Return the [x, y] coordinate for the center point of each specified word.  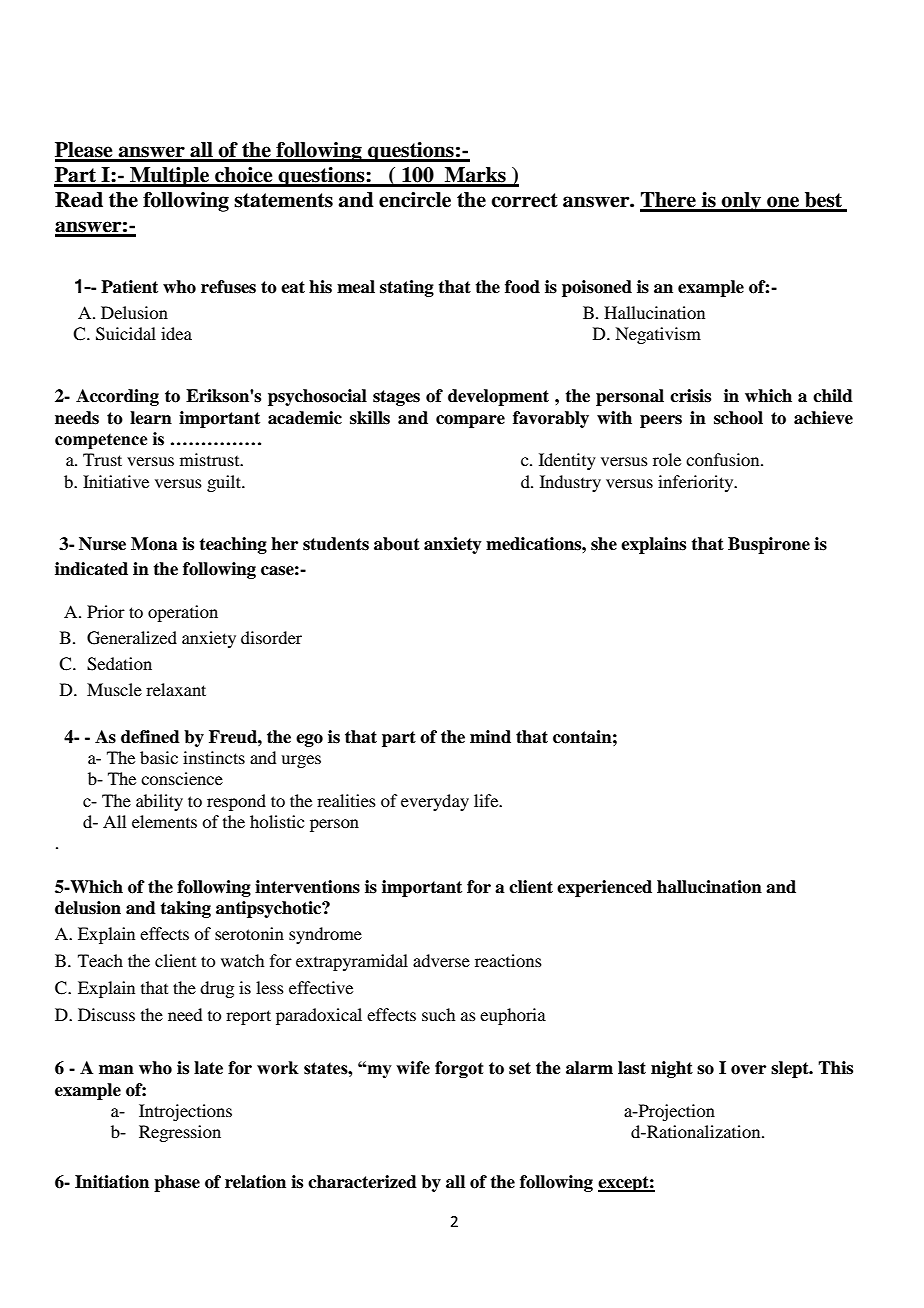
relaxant [176, 689]
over [748, 1070]
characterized [362, 1182]
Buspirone [769, 545]
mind [490, 737]
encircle [415, 200]
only [741, 202]
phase [177, 1183]
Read [79, 200]
